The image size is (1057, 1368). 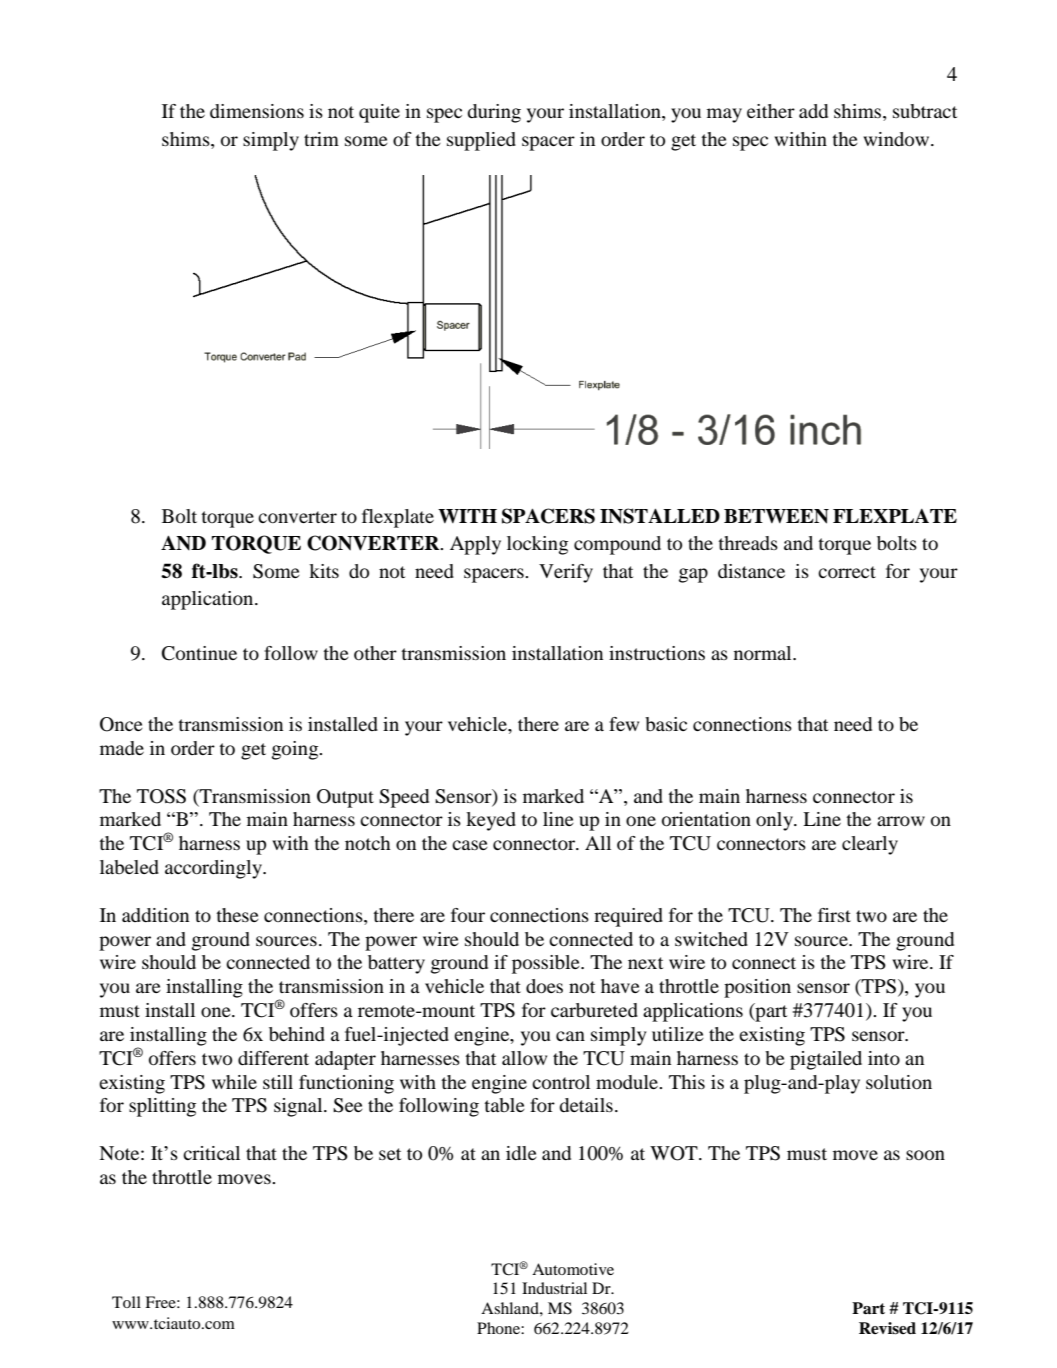 What do you see at coordinates (297, 1034) in the image?
I see `behind` at bounding box center [297, 1034].
